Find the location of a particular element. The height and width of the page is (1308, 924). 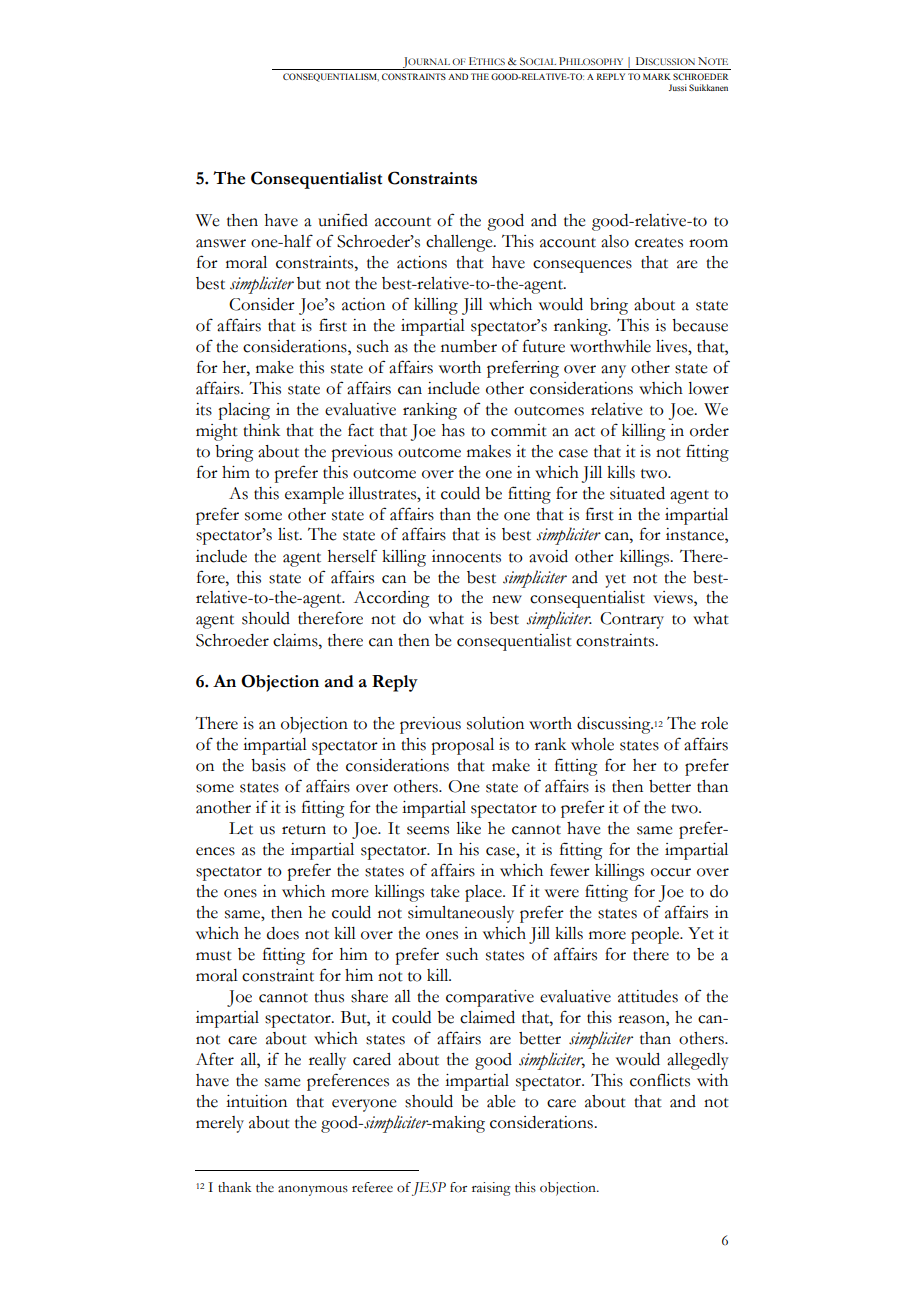

challenge is located at coordinates (460, 243).
